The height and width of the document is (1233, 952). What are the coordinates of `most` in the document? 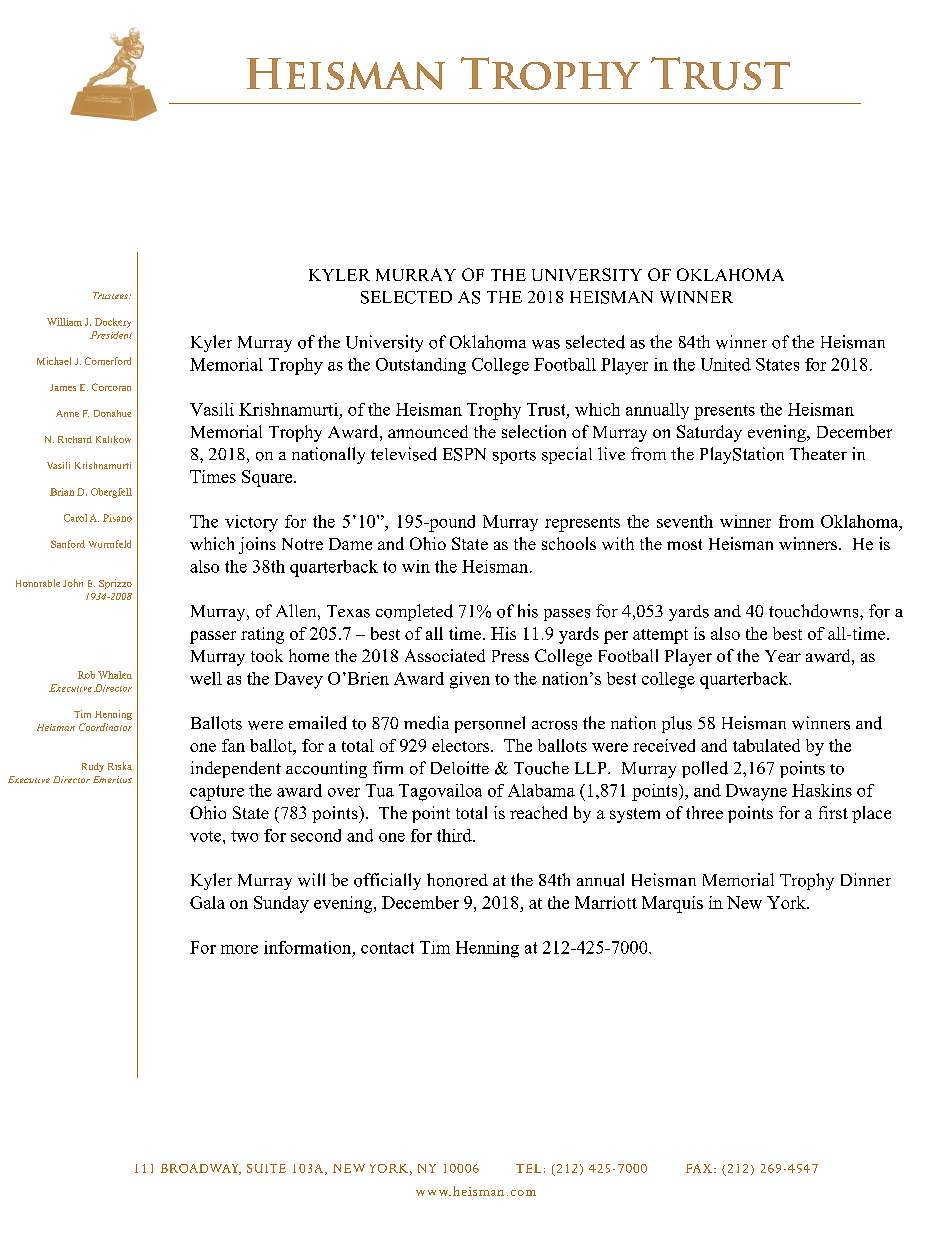 It's located at (684, 544).
